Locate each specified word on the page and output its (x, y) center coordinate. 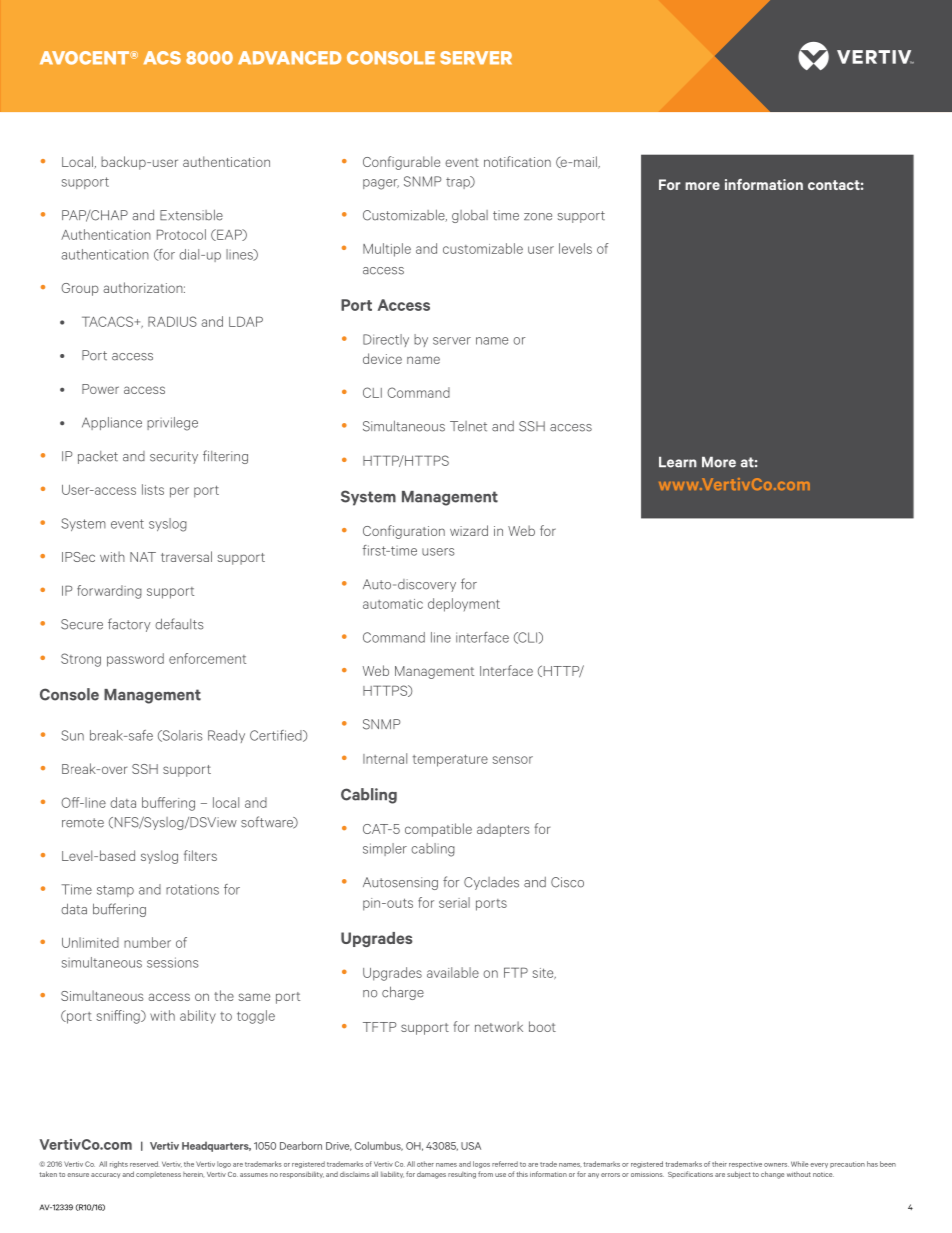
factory (129, 625)
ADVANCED (290, 58)
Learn (678, 462)
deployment (464, 605)
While (800, 1164)
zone (538, 217)
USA (471, 1146)
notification (517, 161)
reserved (144, 1164)
